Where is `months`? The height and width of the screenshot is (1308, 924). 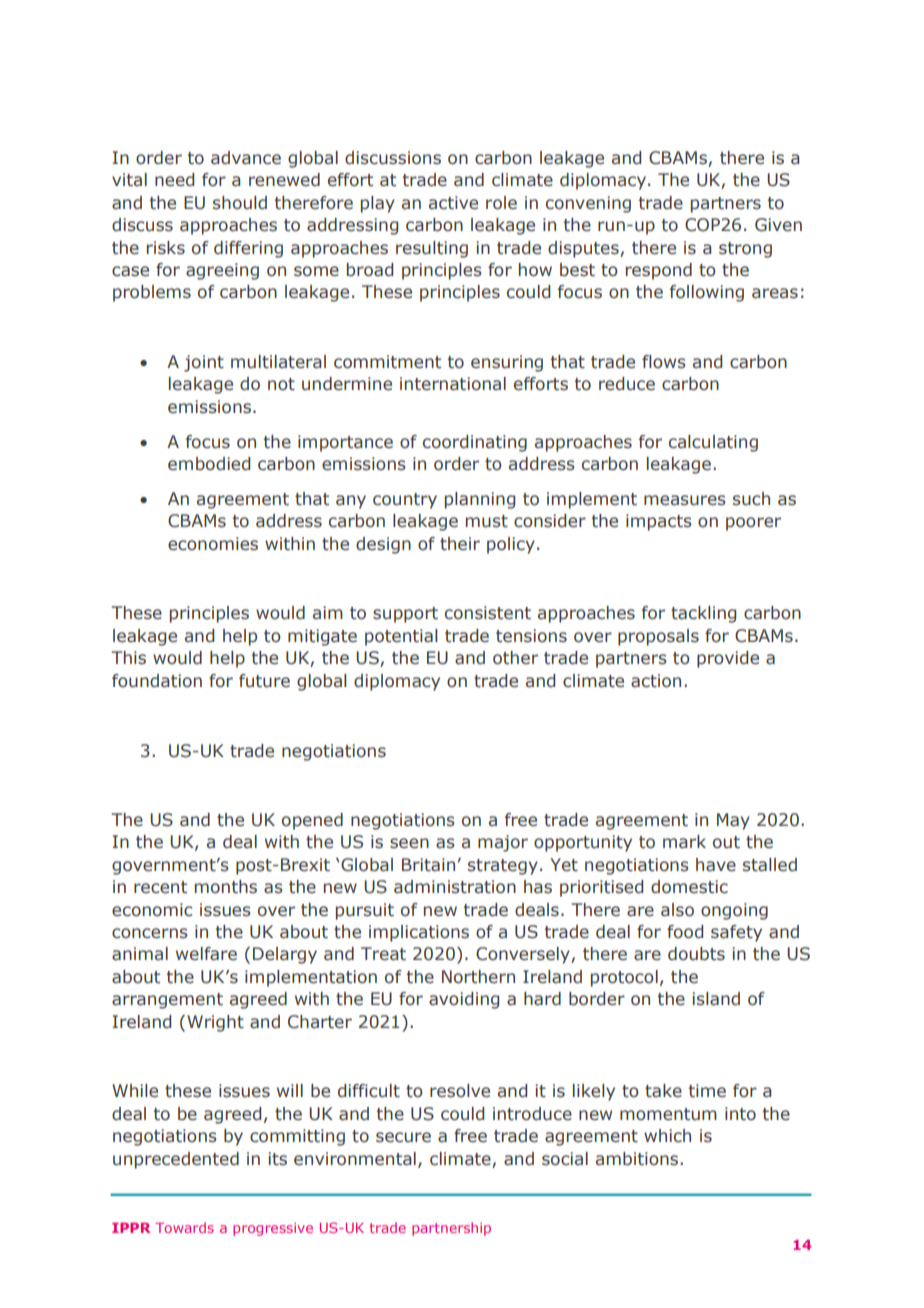 months is located at coordinates (226, 887).
